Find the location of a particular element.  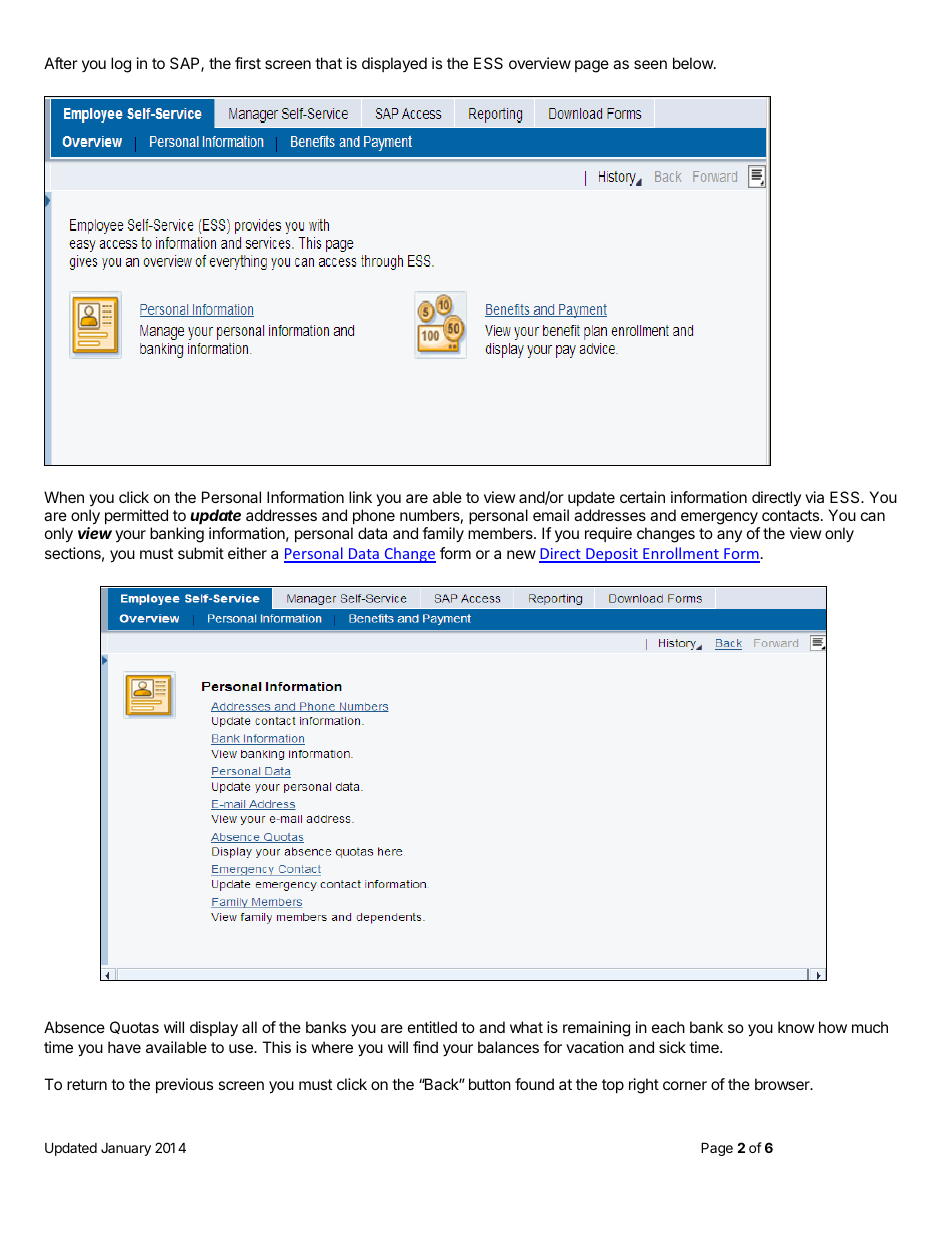

any is located at coordinates (729, 536).
